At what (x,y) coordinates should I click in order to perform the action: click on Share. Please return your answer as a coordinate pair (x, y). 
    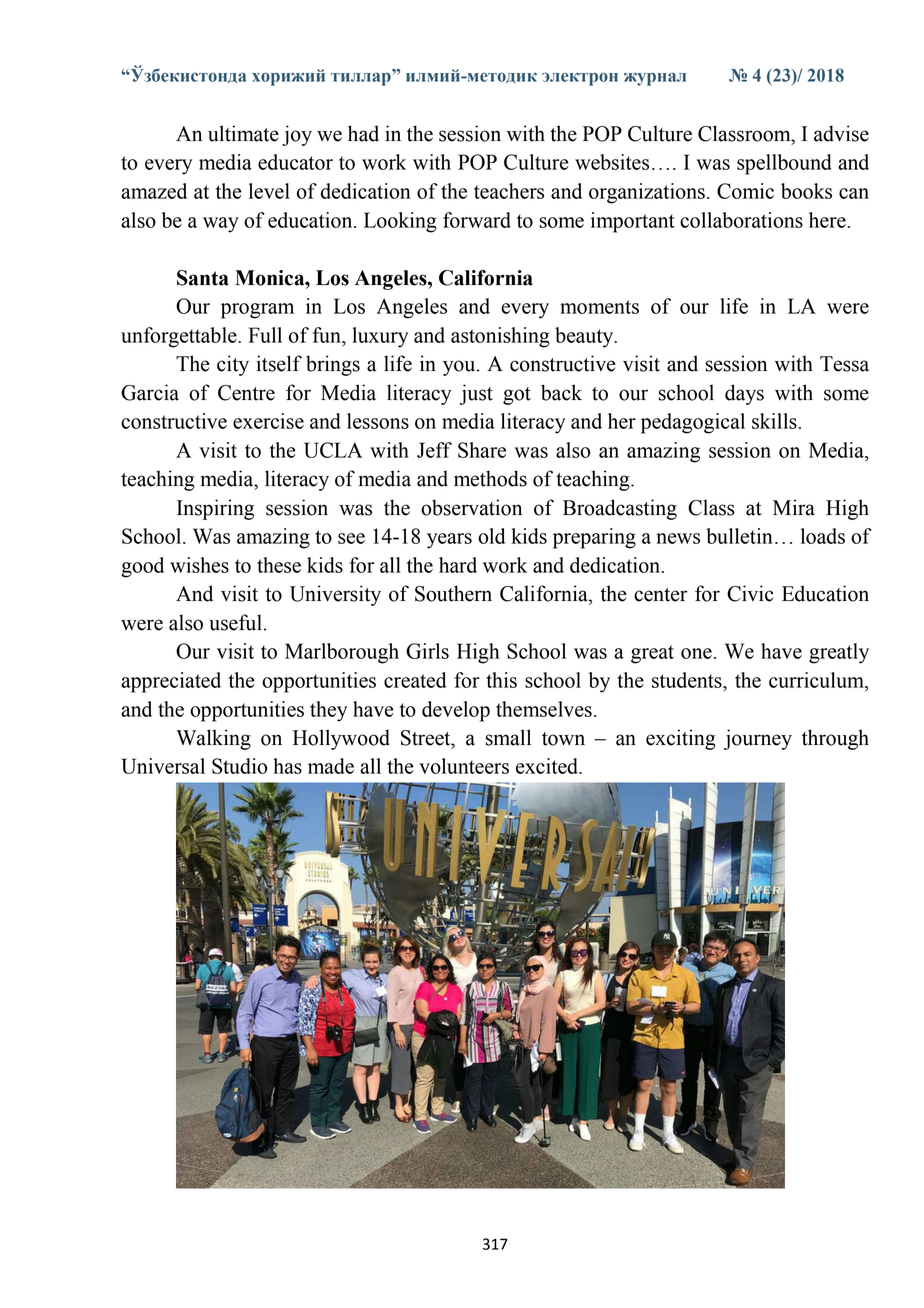
    Looking at the image, I should click on (482, 450).
